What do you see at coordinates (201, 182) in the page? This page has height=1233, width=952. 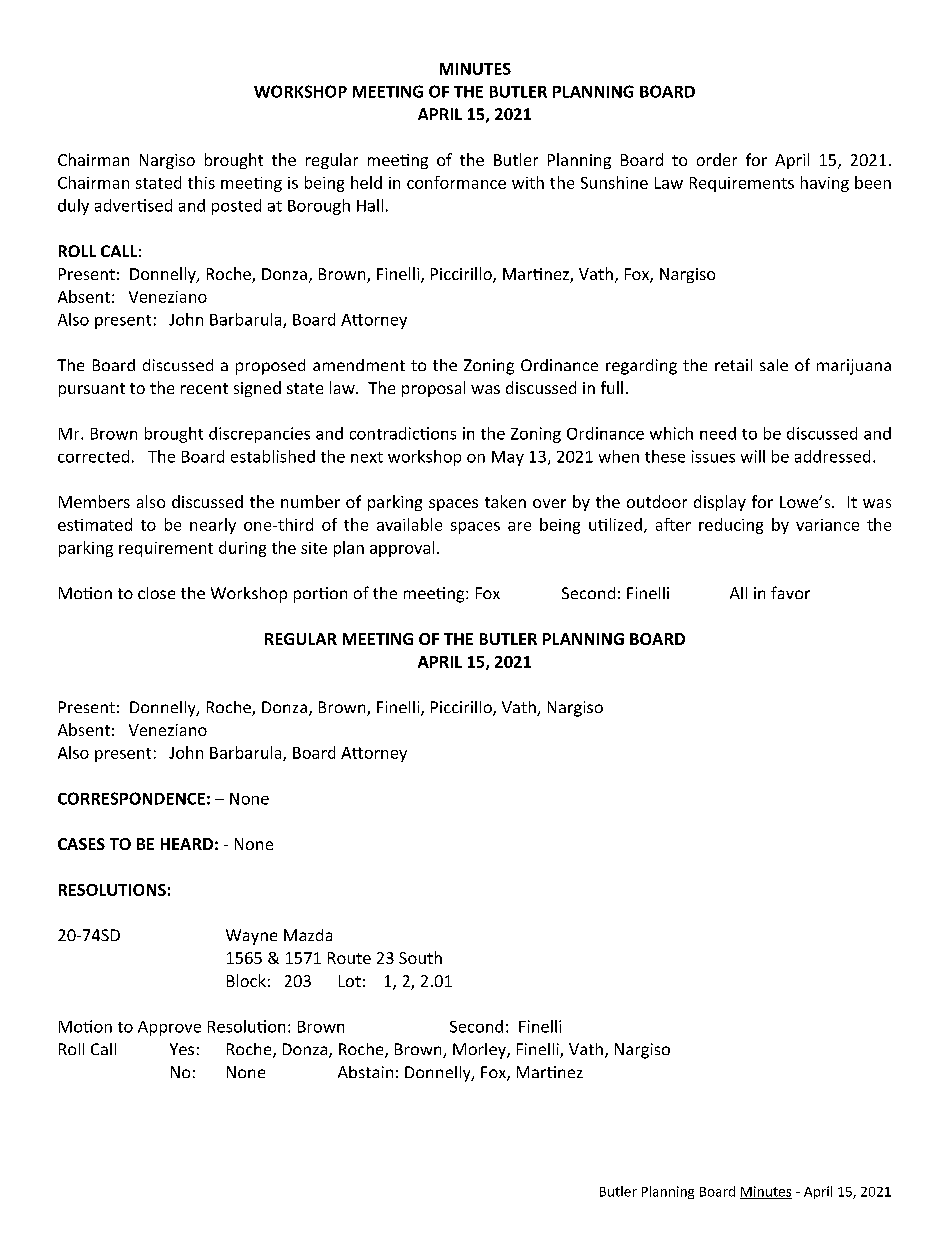 I see `this` at bounding box center [201, 182].
